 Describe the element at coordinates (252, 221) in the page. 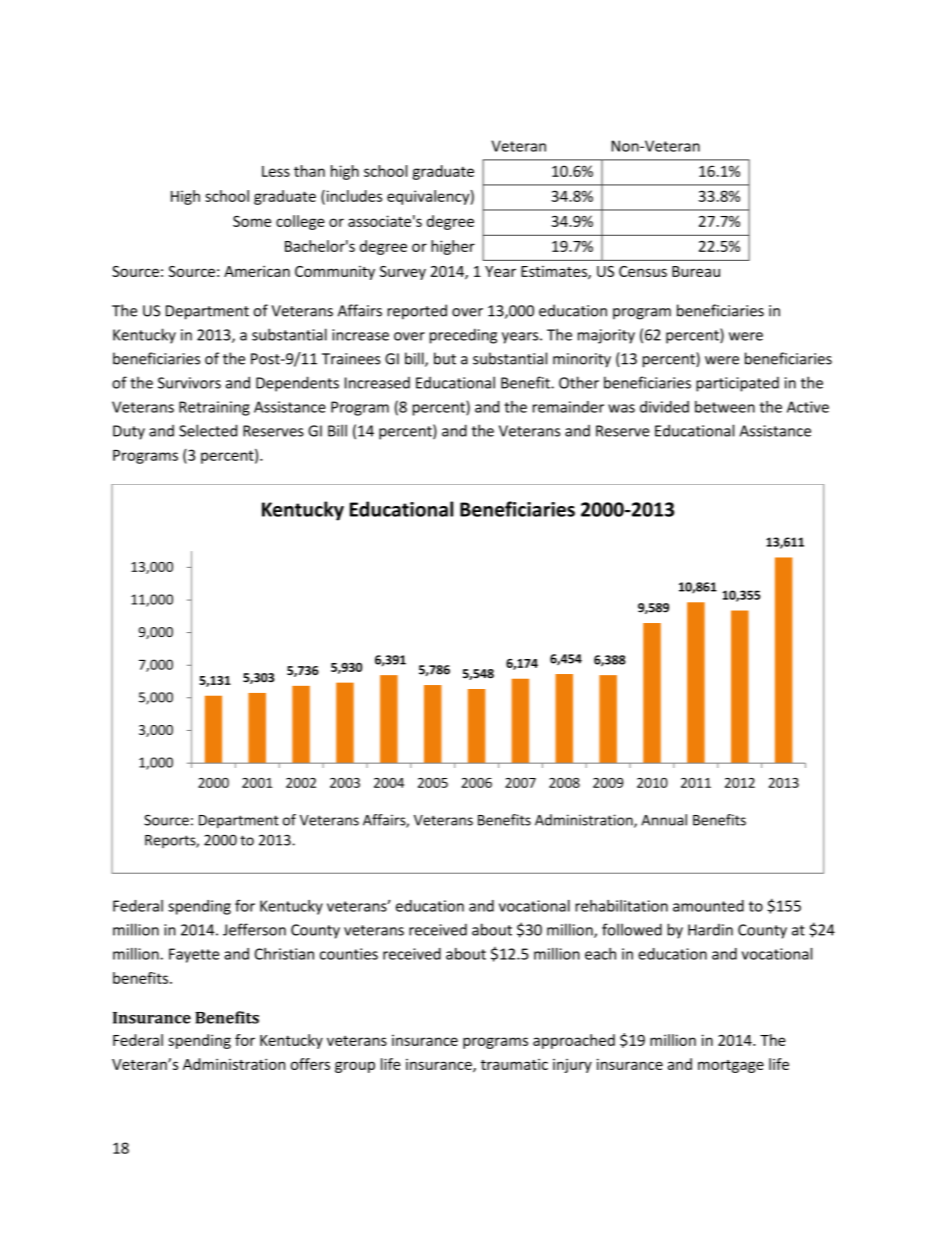

I see `Some` at that location.
